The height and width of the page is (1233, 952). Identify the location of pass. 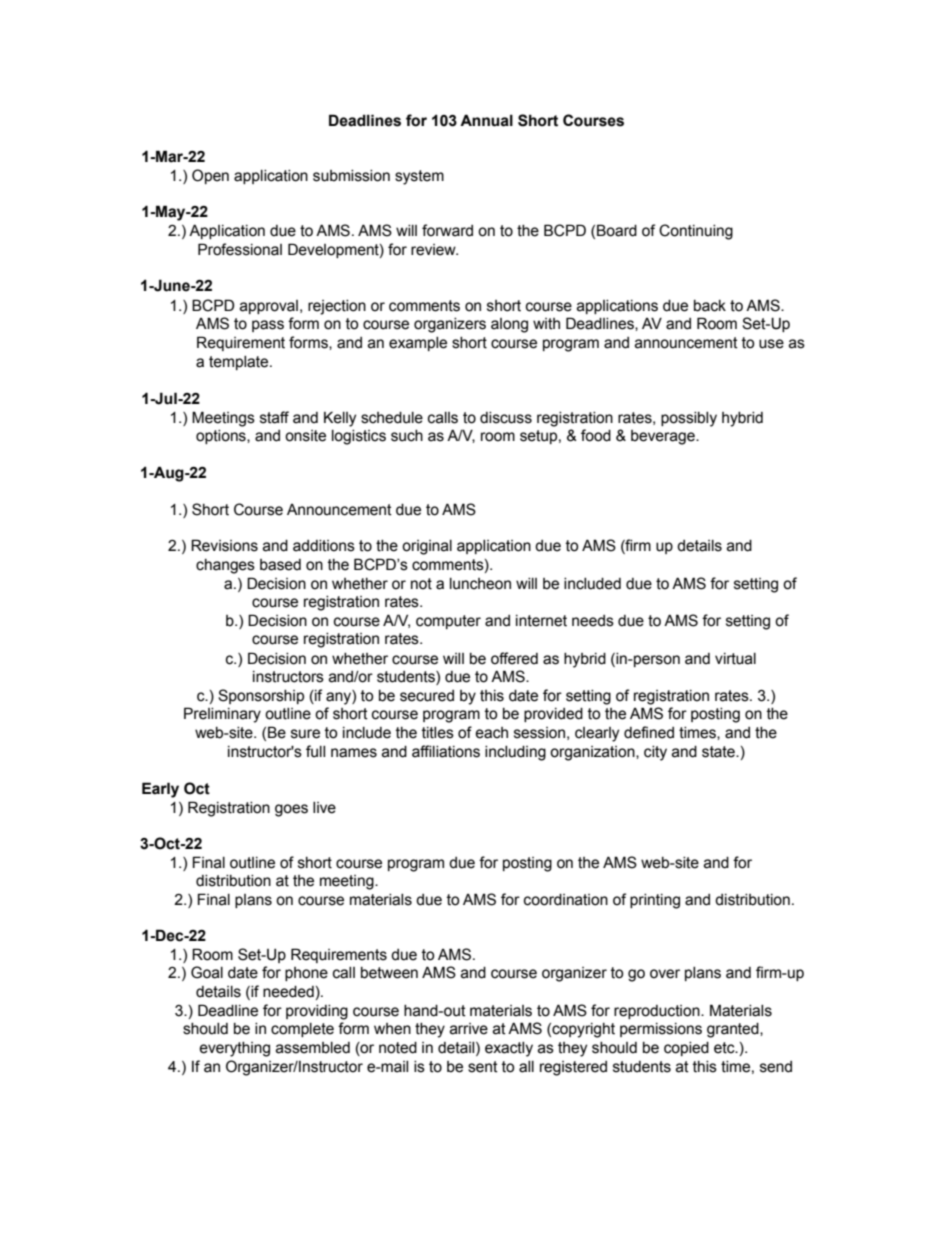
(268, 326).
